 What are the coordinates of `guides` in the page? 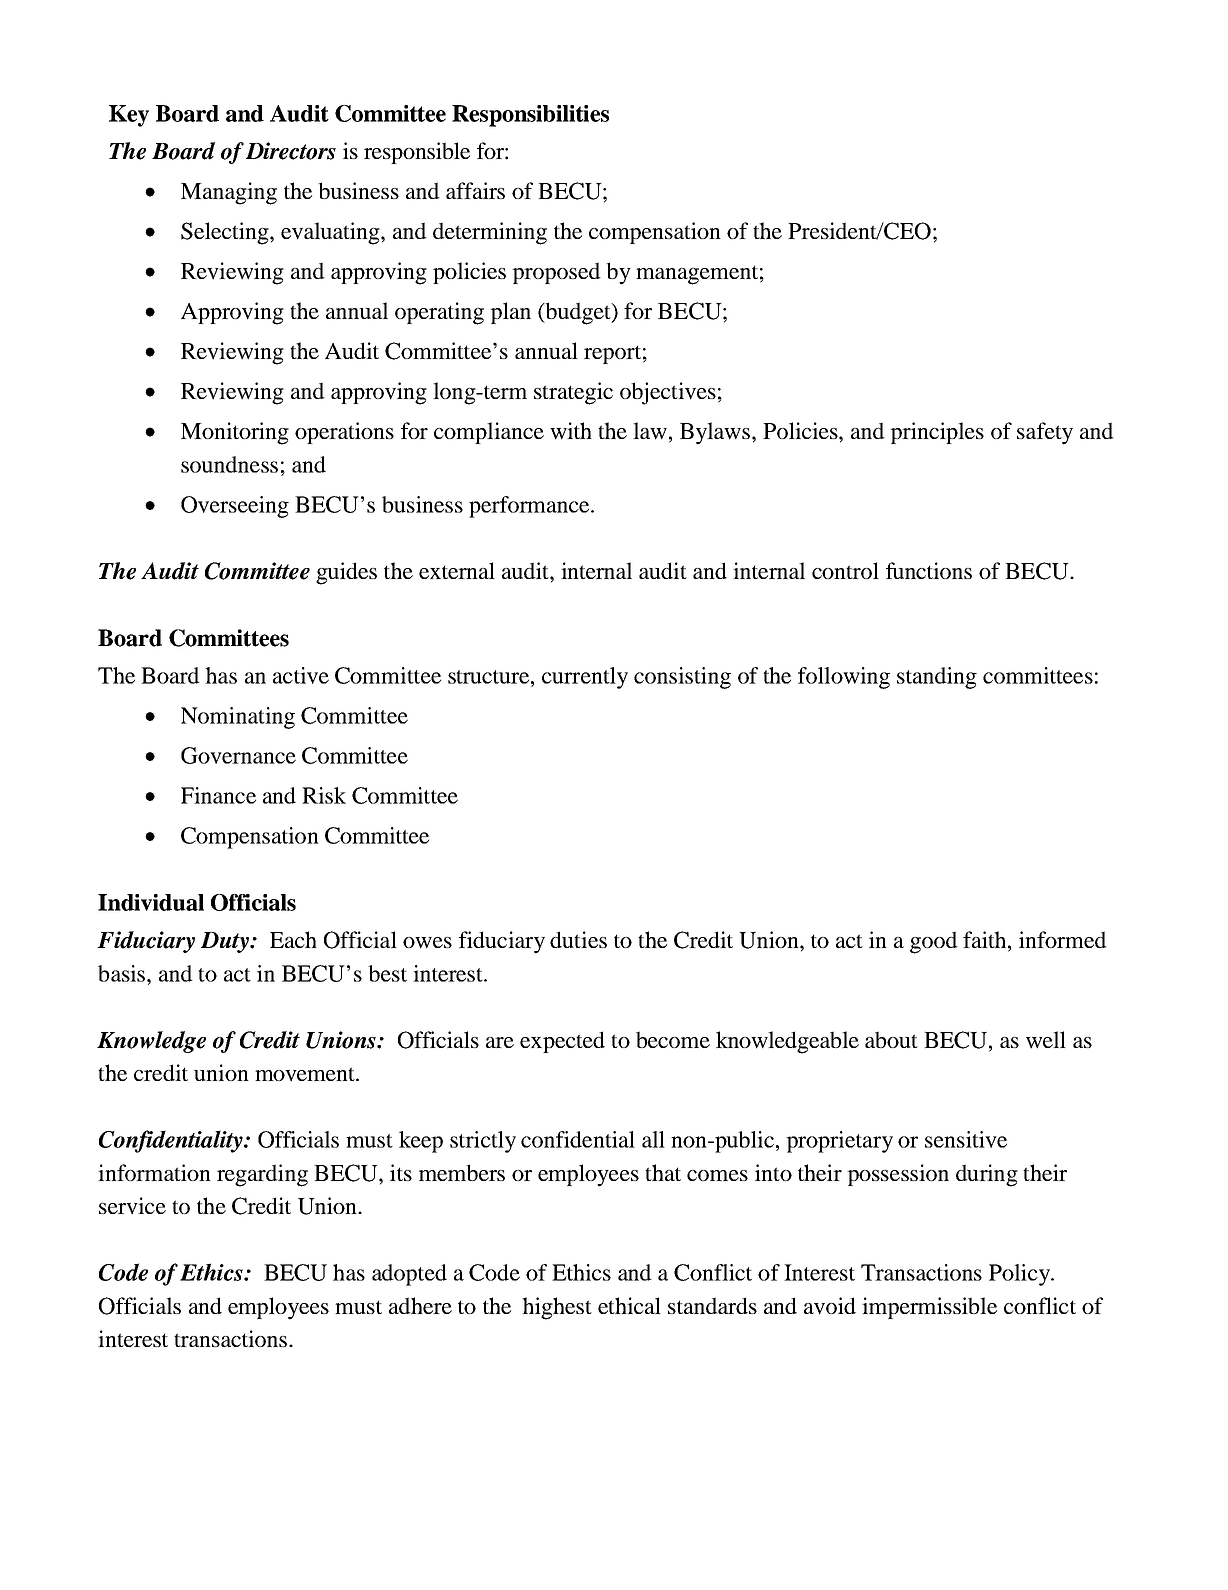 It's located at (346, 573).
